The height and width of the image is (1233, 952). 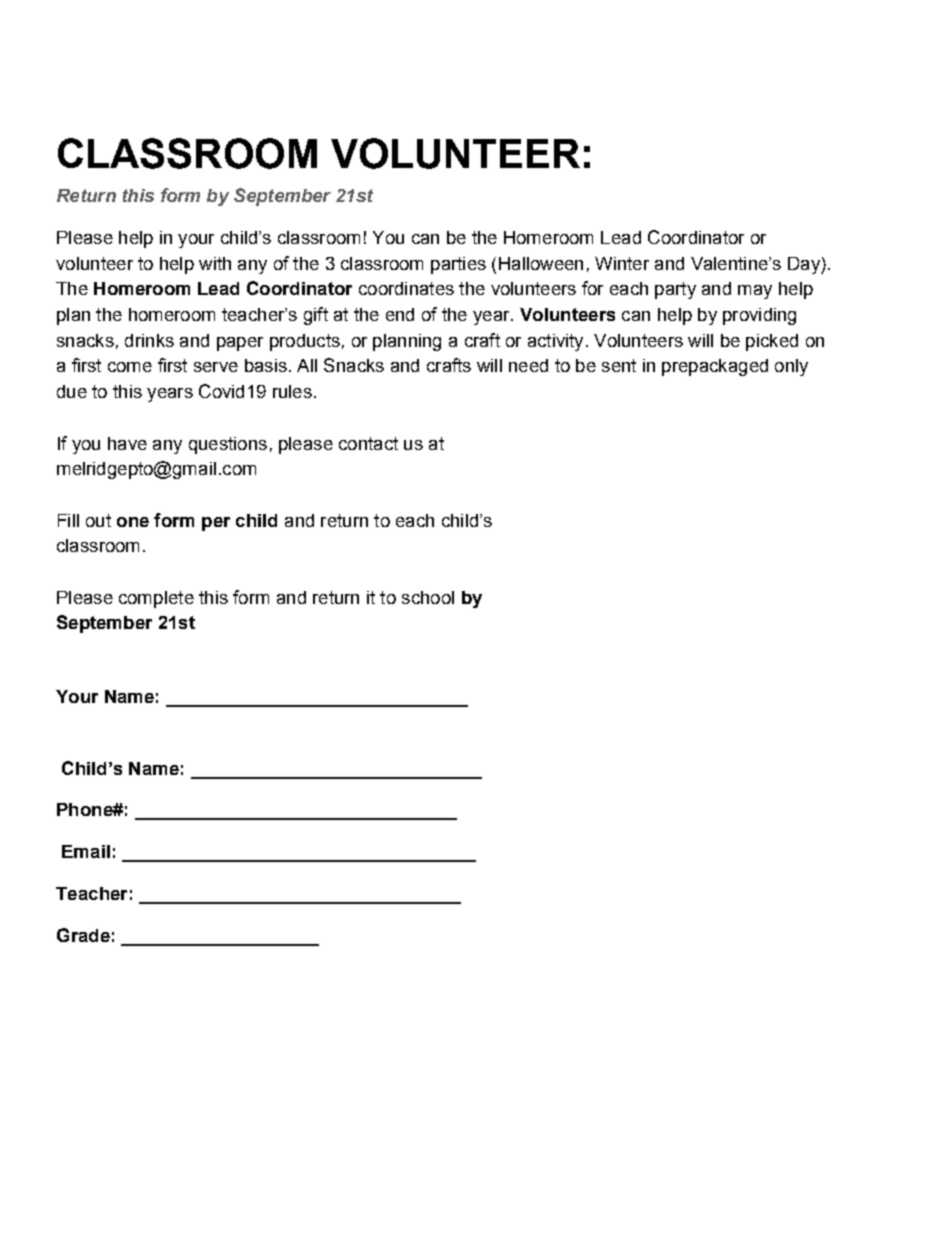 I want to click on may, so click(x=755, y=292).
